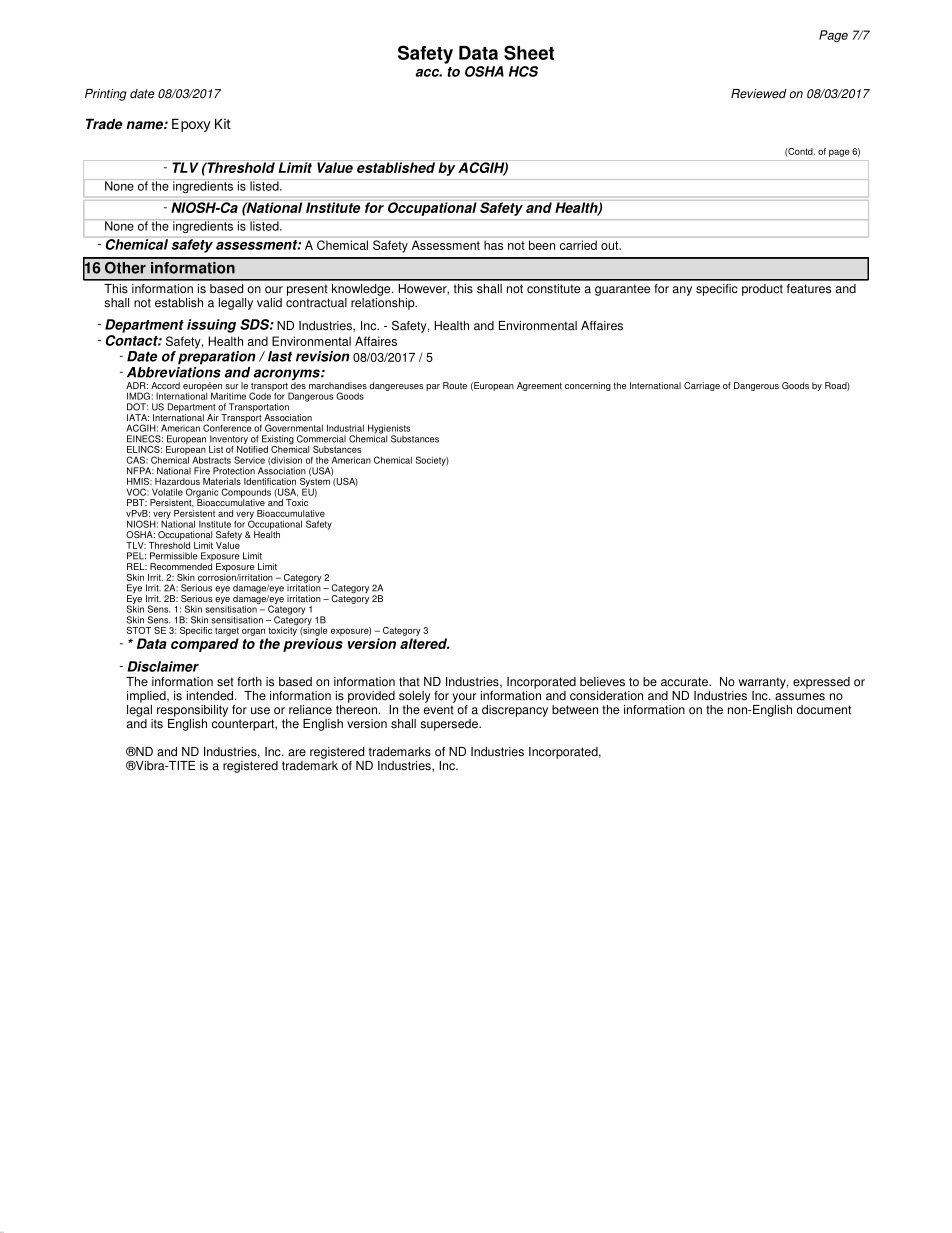  What do you see at coordinates (682, 291) in the screenshot?
I see `any` at bounding box center [682, 291].
